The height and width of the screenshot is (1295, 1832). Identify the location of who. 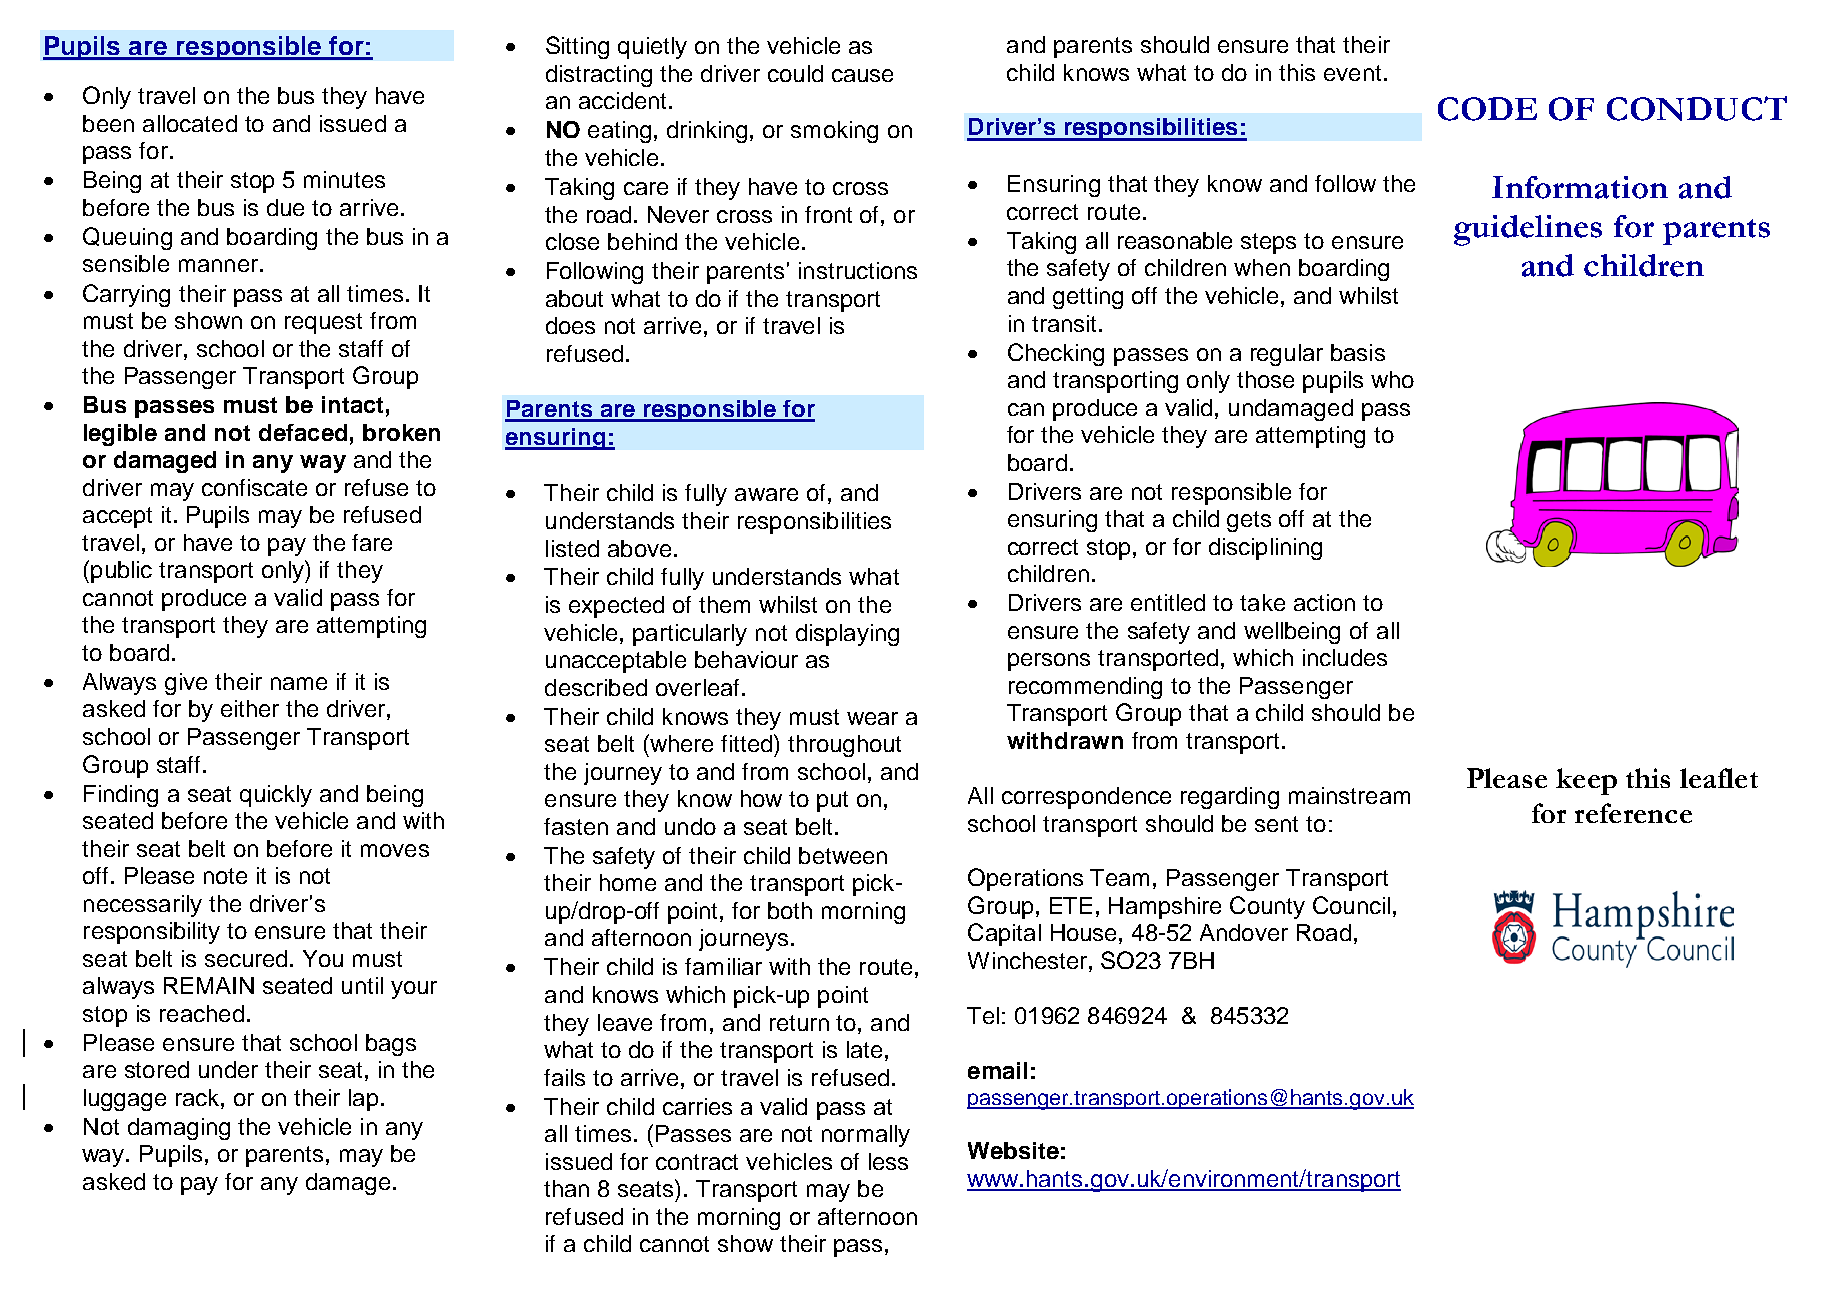
(1392, 379).
